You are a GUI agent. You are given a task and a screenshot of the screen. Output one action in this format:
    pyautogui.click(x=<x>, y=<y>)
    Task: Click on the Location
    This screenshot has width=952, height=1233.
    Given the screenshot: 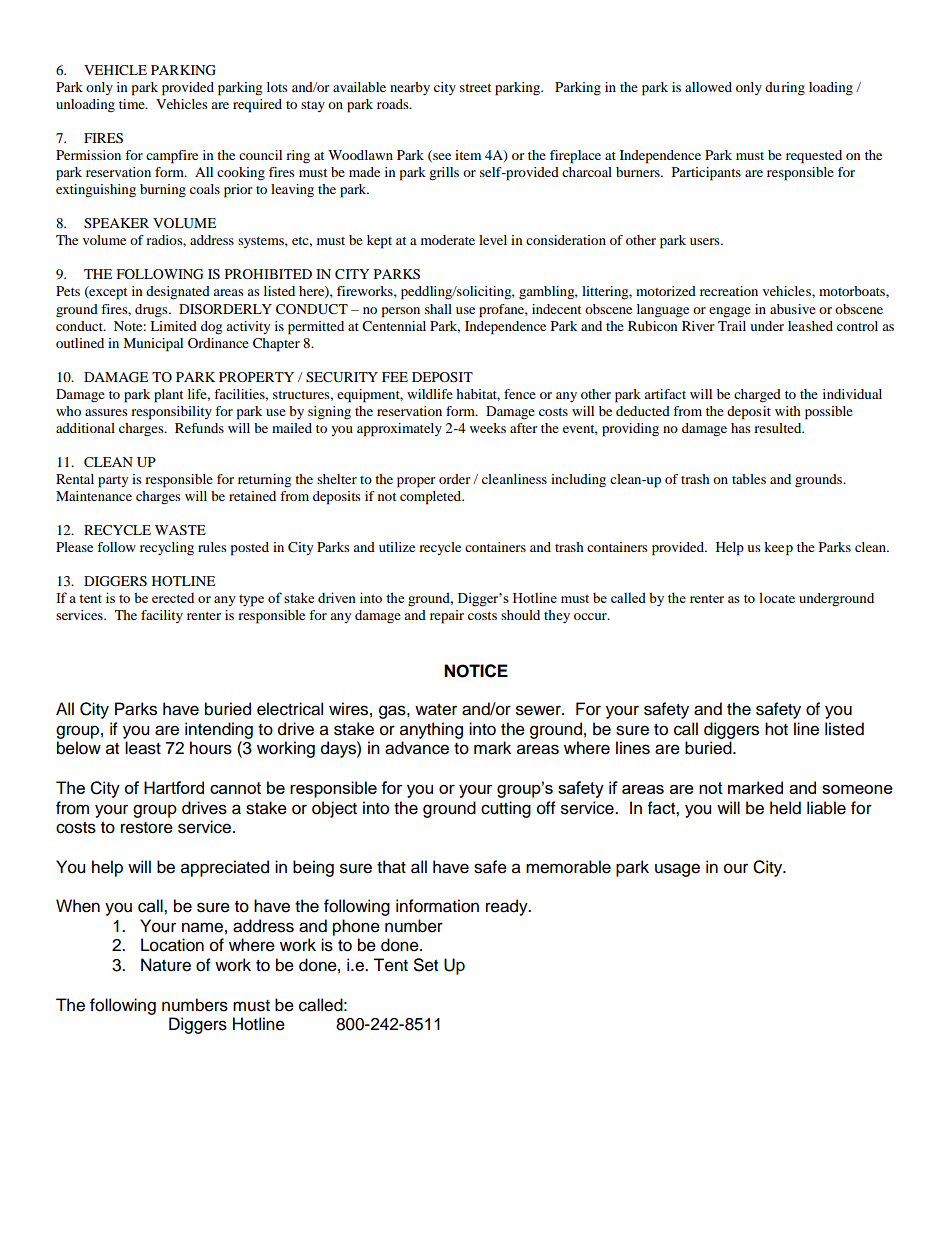 What is the action you would take?
    pyautogui.click(x=172, y=945)
